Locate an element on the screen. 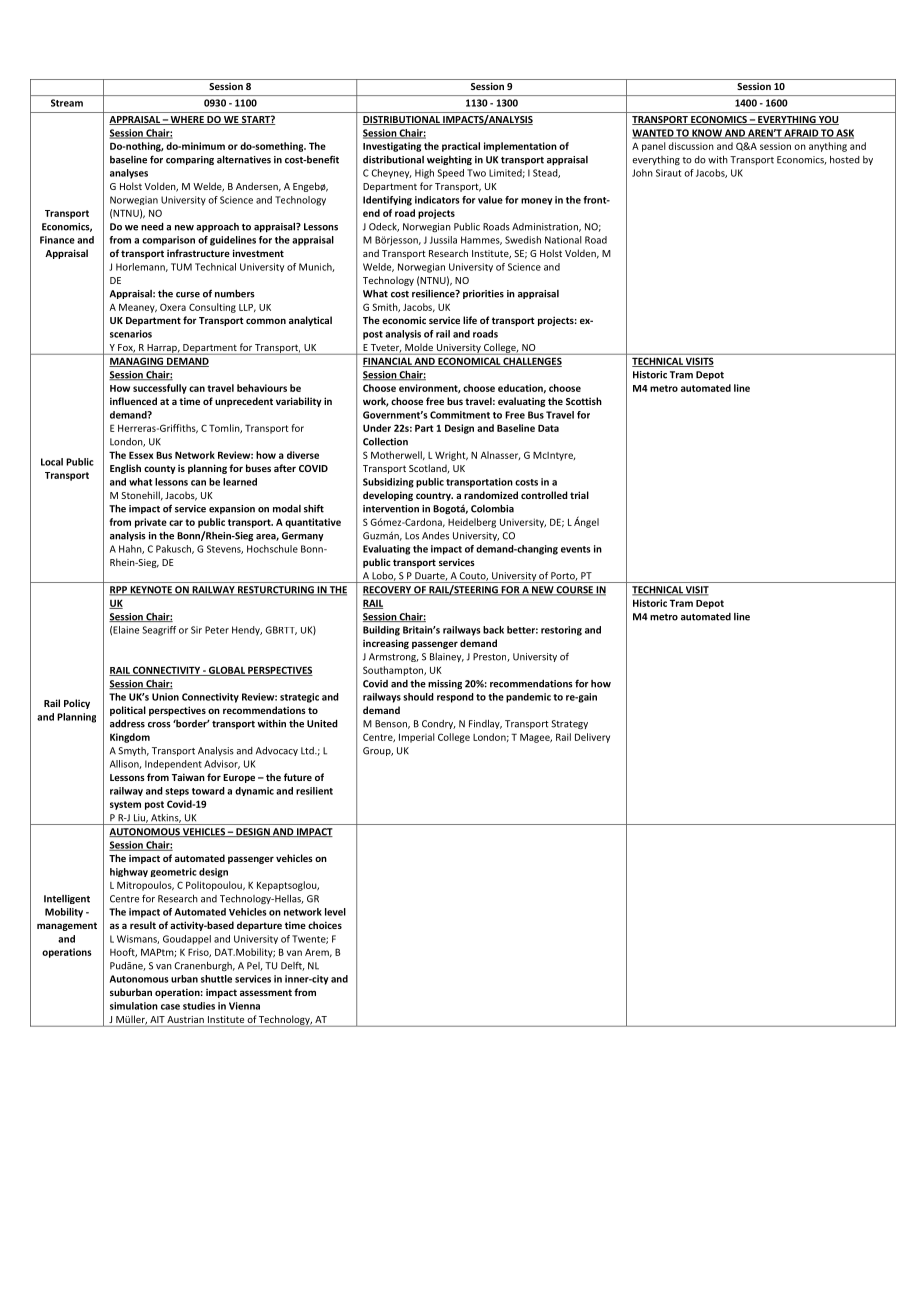 The width and height of the screenshot is (924, 1308). Delivery is located at coordinates (592, 738).
